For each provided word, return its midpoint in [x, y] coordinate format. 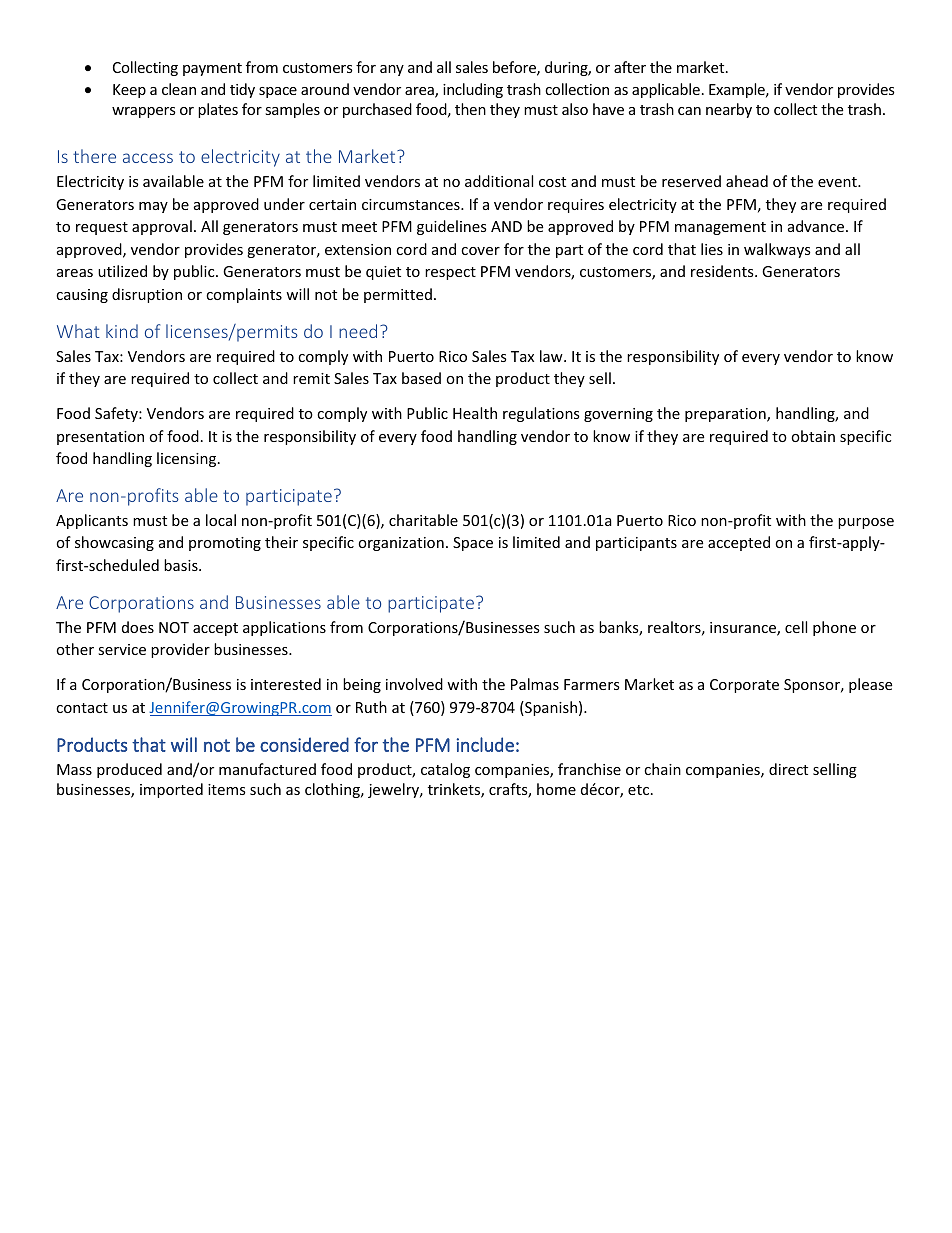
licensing [188, 459]
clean [179, 89]
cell [796, 627]
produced [129, 770]
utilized [122, 271]
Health [475, 413]
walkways [777, 250]
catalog [445, 770]
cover [480, 251]
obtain [813, 436]
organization [401, 544]
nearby [729, 110]
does [138, 627]
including [473, 90]
